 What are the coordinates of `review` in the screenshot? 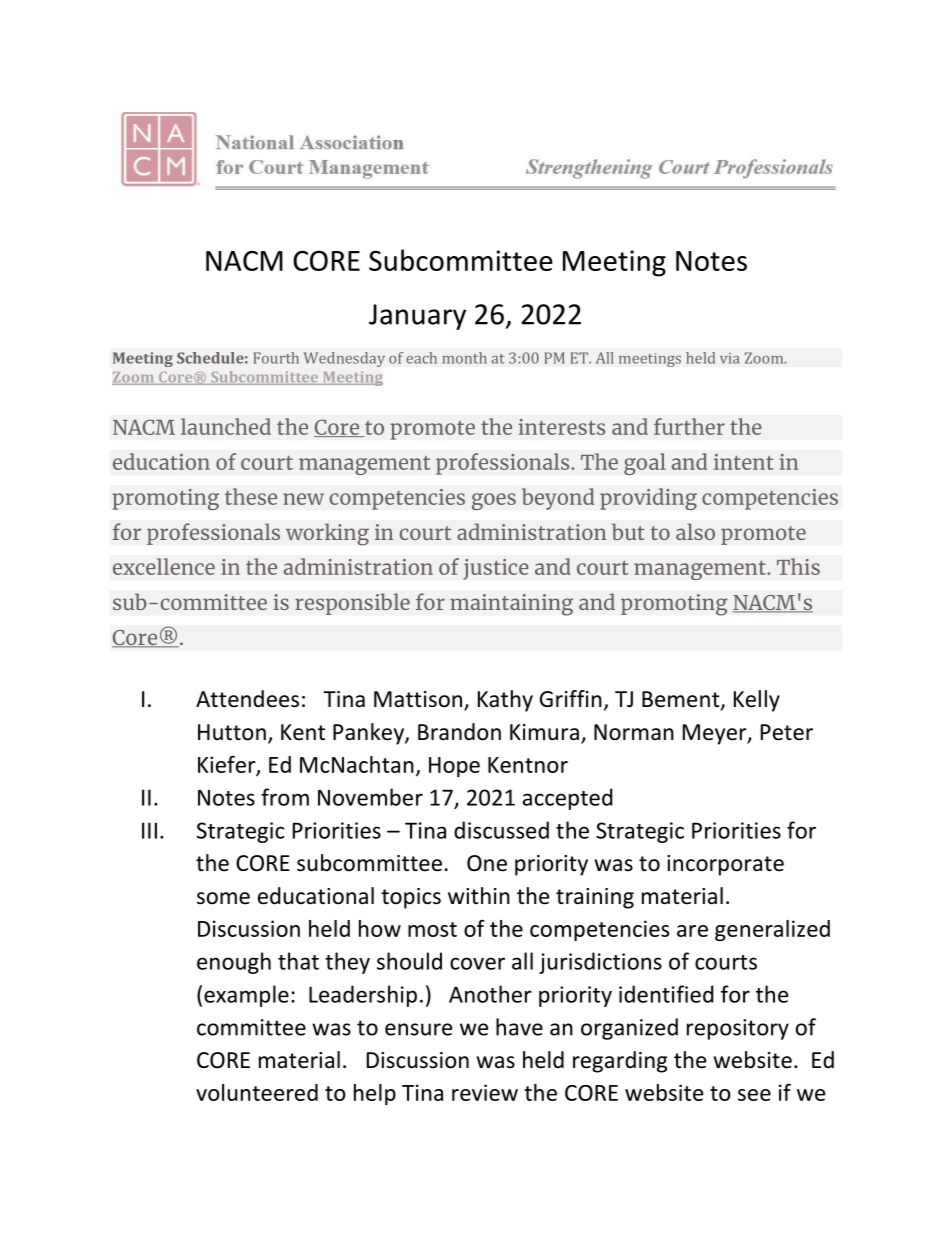 It's located at (485, 1092).
